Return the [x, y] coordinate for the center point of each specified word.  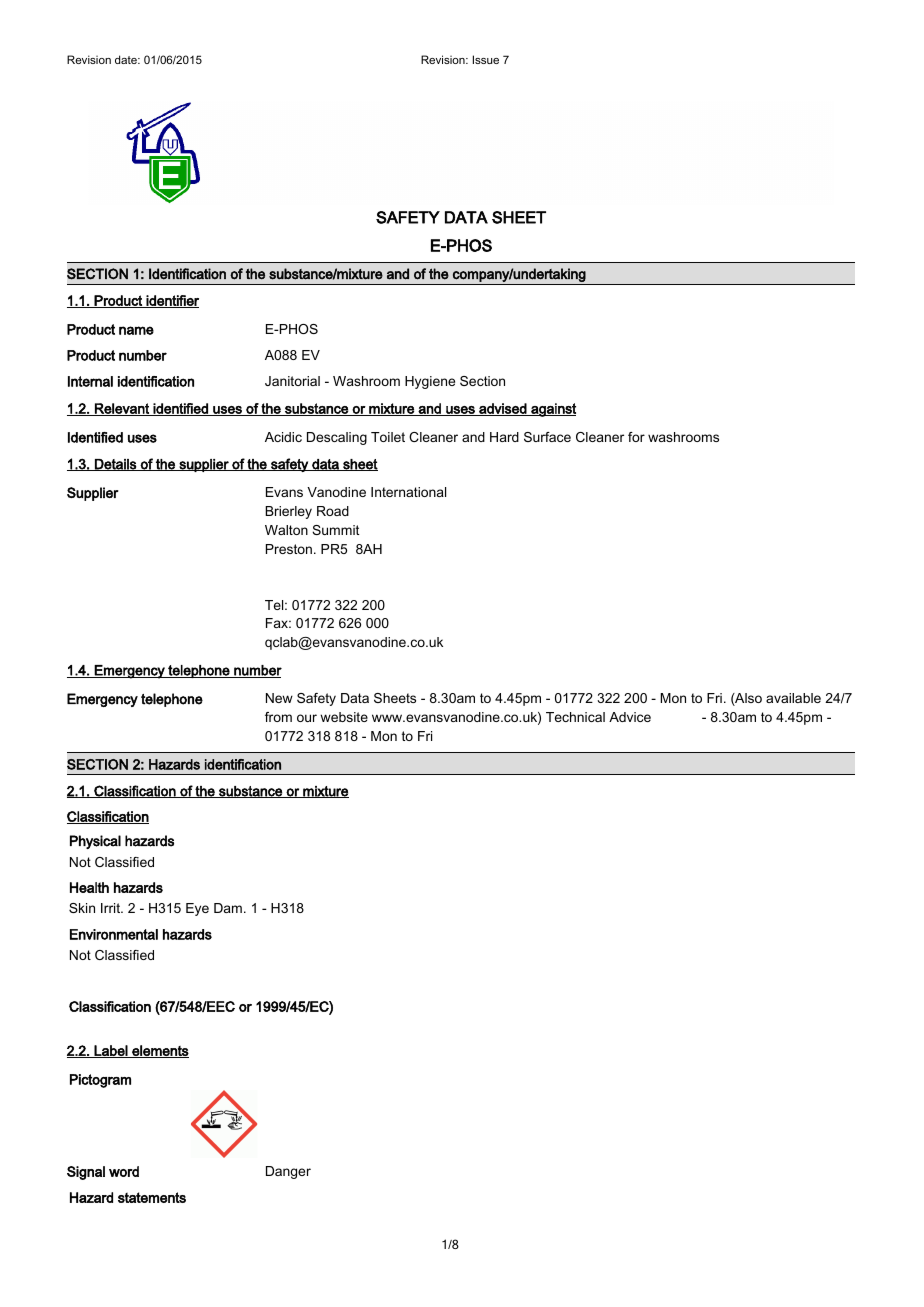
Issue [486, 59]
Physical [95, 842]
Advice [630, 717]
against [552, 410]
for [636, 437]
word [124, 1171]
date [127, 59]
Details [116, 465]
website [344, 717]
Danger [288, 1172]
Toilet [388, 437]
